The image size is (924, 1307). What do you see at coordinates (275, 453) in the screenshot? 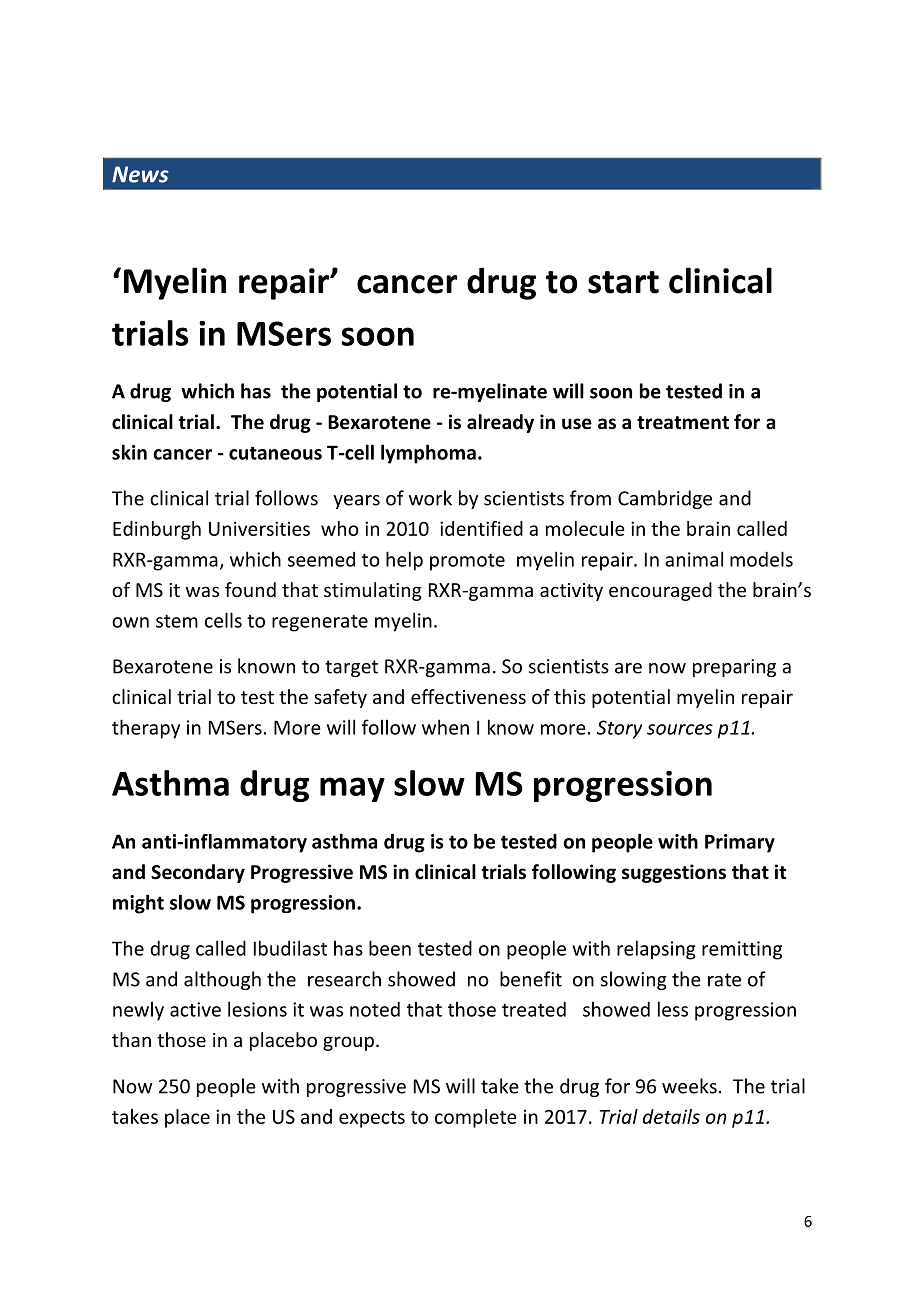
I see `cutaneous` at bounding box center [275, 453].
